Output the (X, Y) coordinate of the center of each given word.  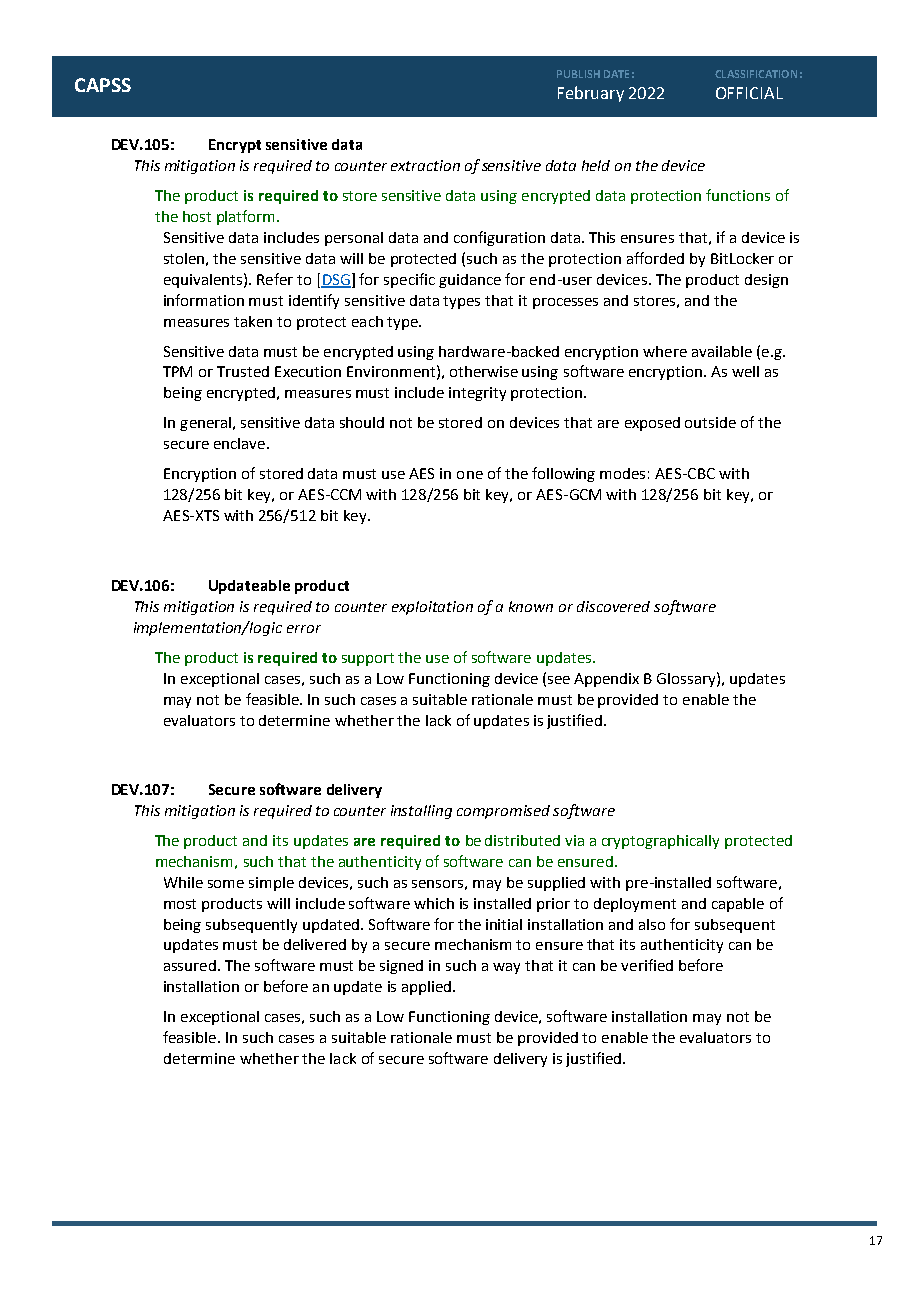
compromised (503, 812)
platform (247, 217)
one (470, 475)
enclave (241, 443)
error (304, 629)
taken (253, 321)
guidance (470, 281)
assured (190, 965)
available (722, 351)
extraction (425, 165)
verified (647, 965)
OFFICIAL (749, 93)
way (506, 968)
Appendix (606, 680)
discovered (613, 606)
